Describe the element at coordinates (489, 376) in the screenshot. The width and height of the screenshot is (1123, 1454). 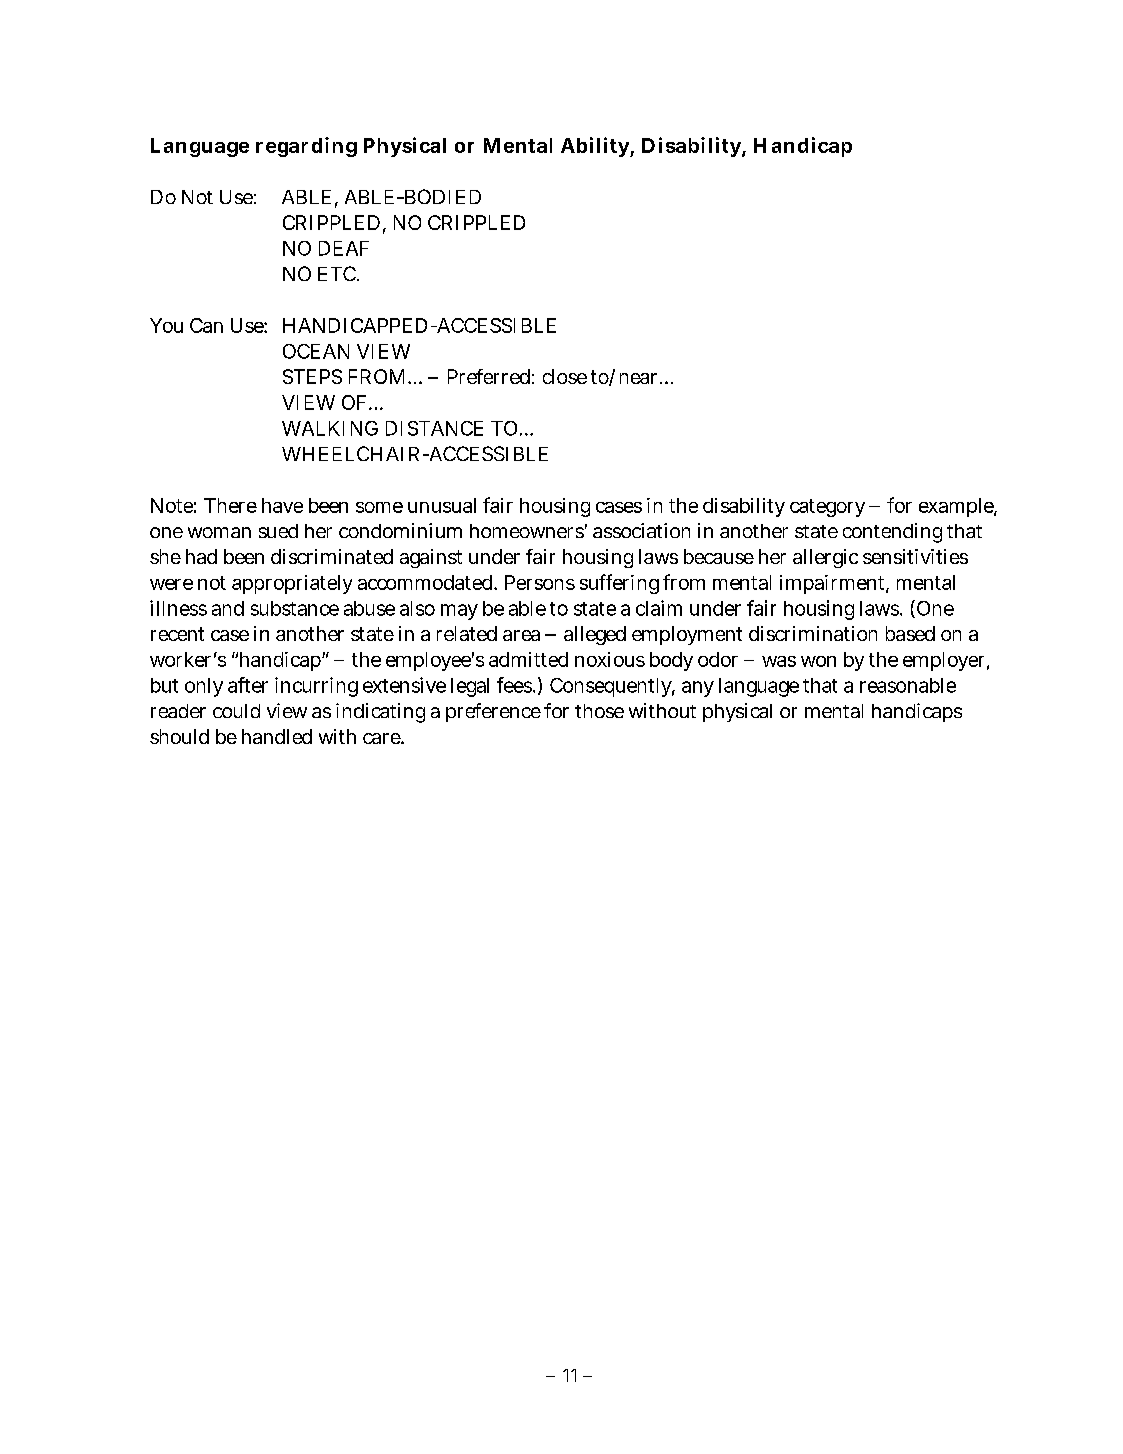
I see `Preferred` at that location.
